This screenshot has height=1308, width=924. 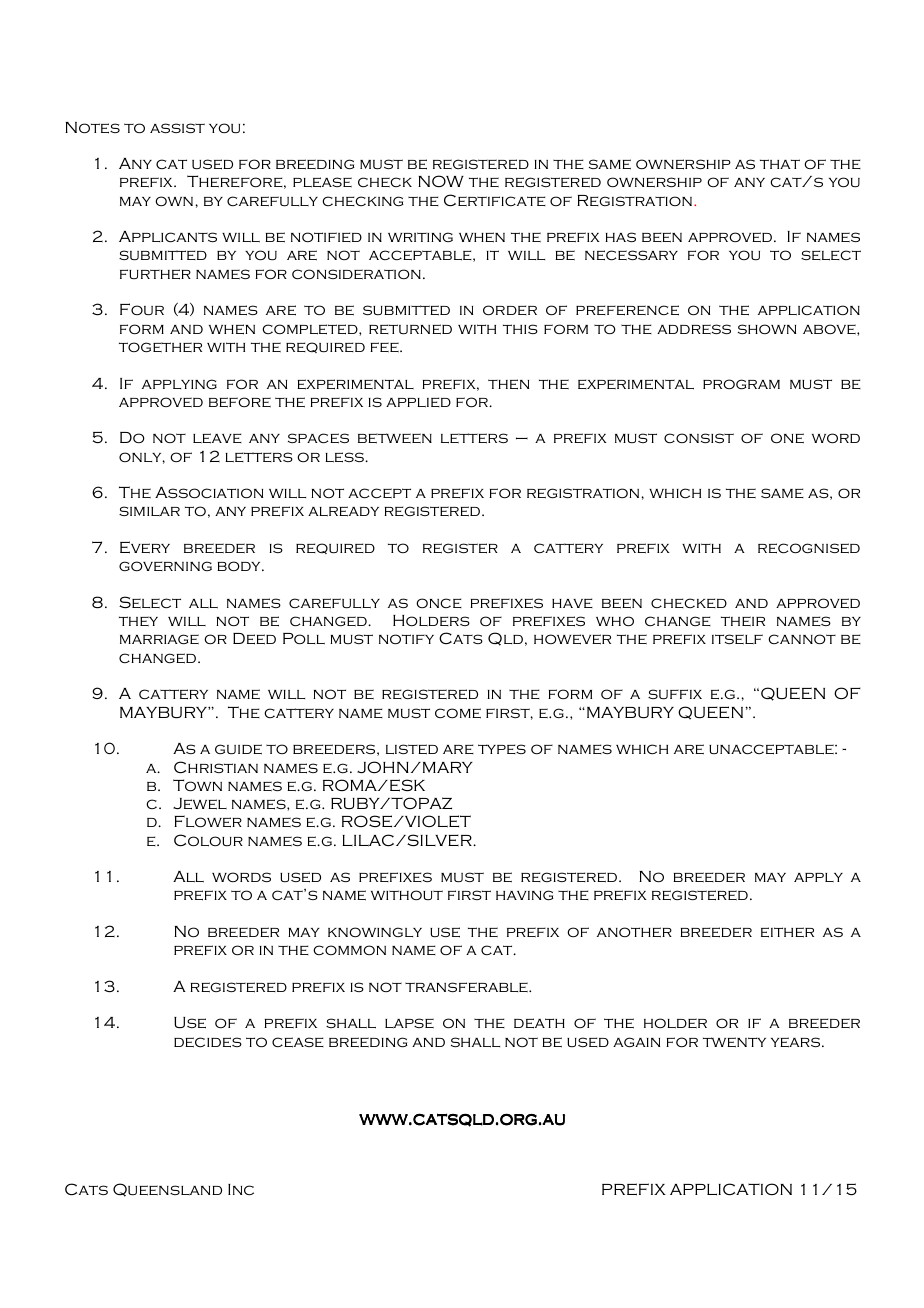 I want to click on Flower, so click(x=208, y=821).
